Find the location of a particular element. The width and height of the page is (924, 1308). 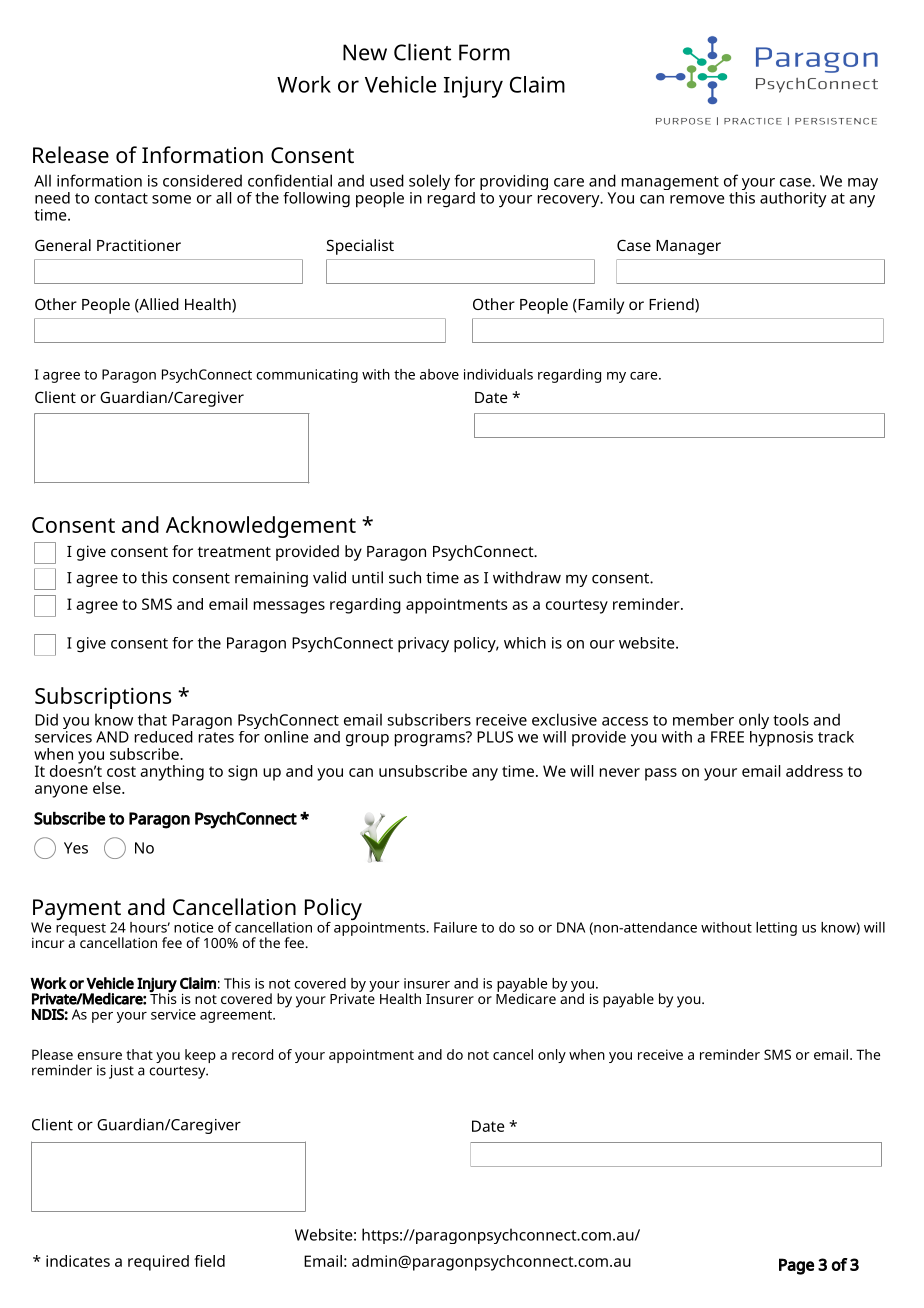

field is located at coordinates (209, 1261).
